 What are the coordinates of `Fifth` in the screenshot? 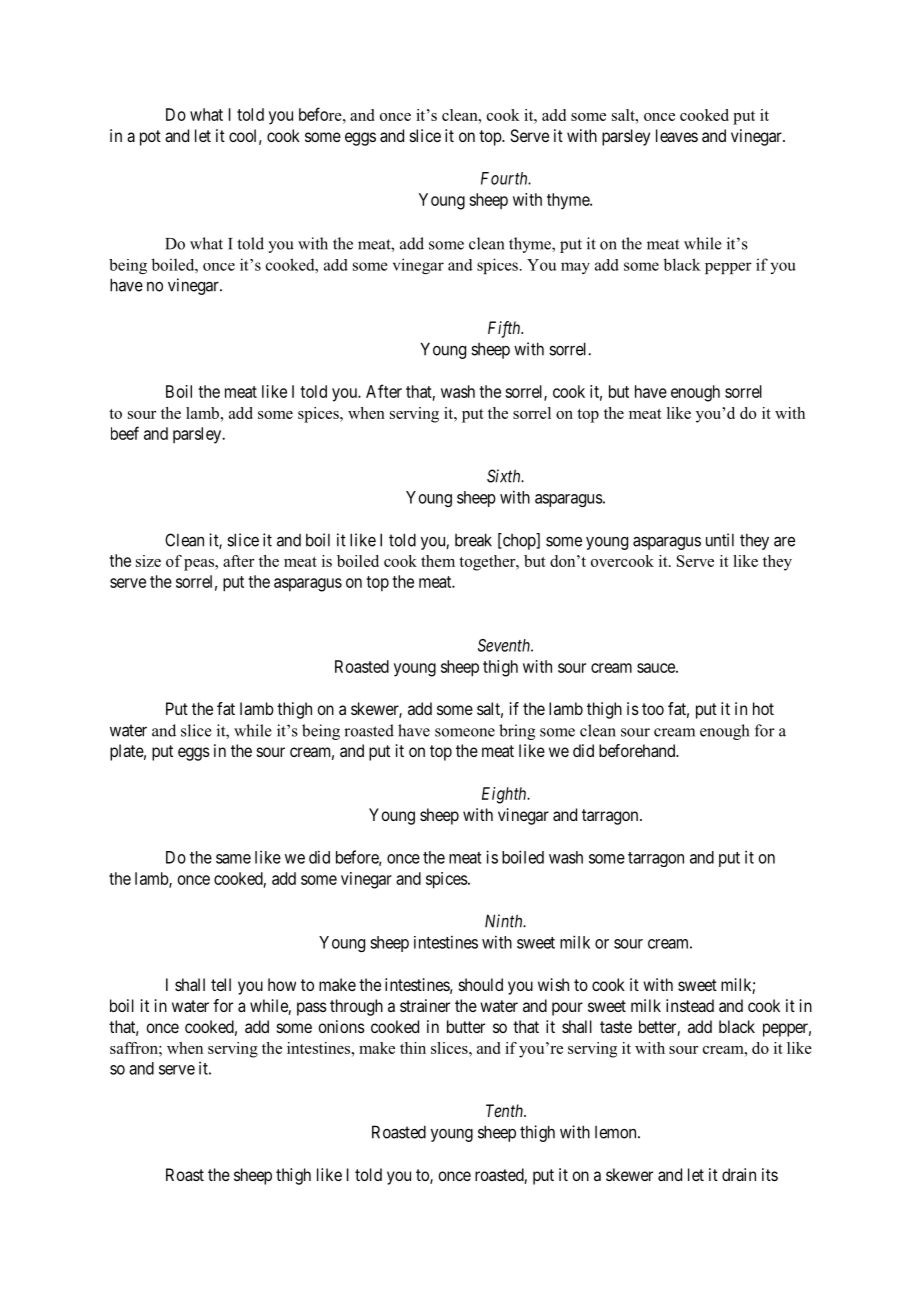 It's located at (505, 329).
